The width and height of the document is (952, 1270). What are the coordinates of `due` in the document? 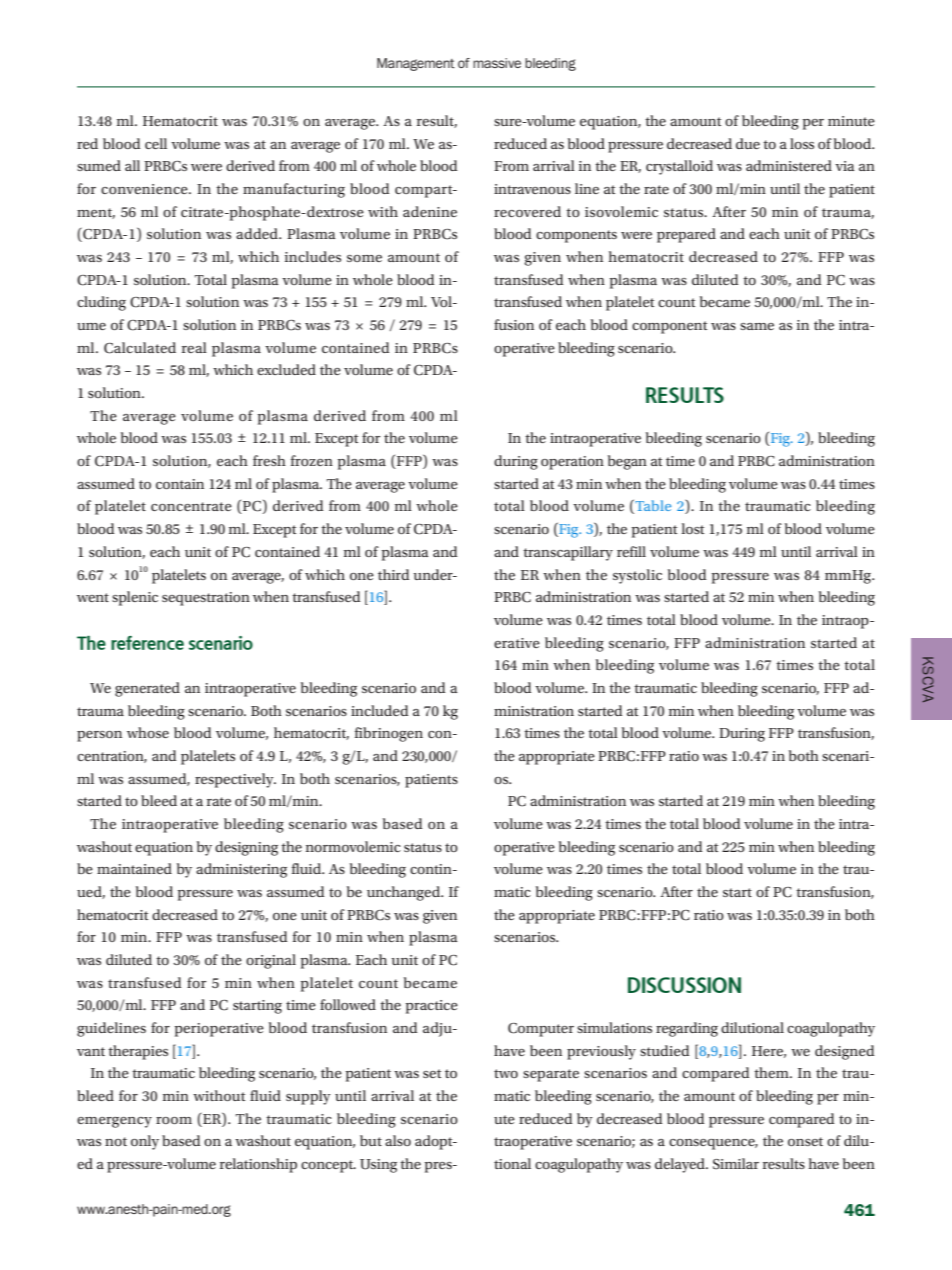 It's located at (748, 143).
